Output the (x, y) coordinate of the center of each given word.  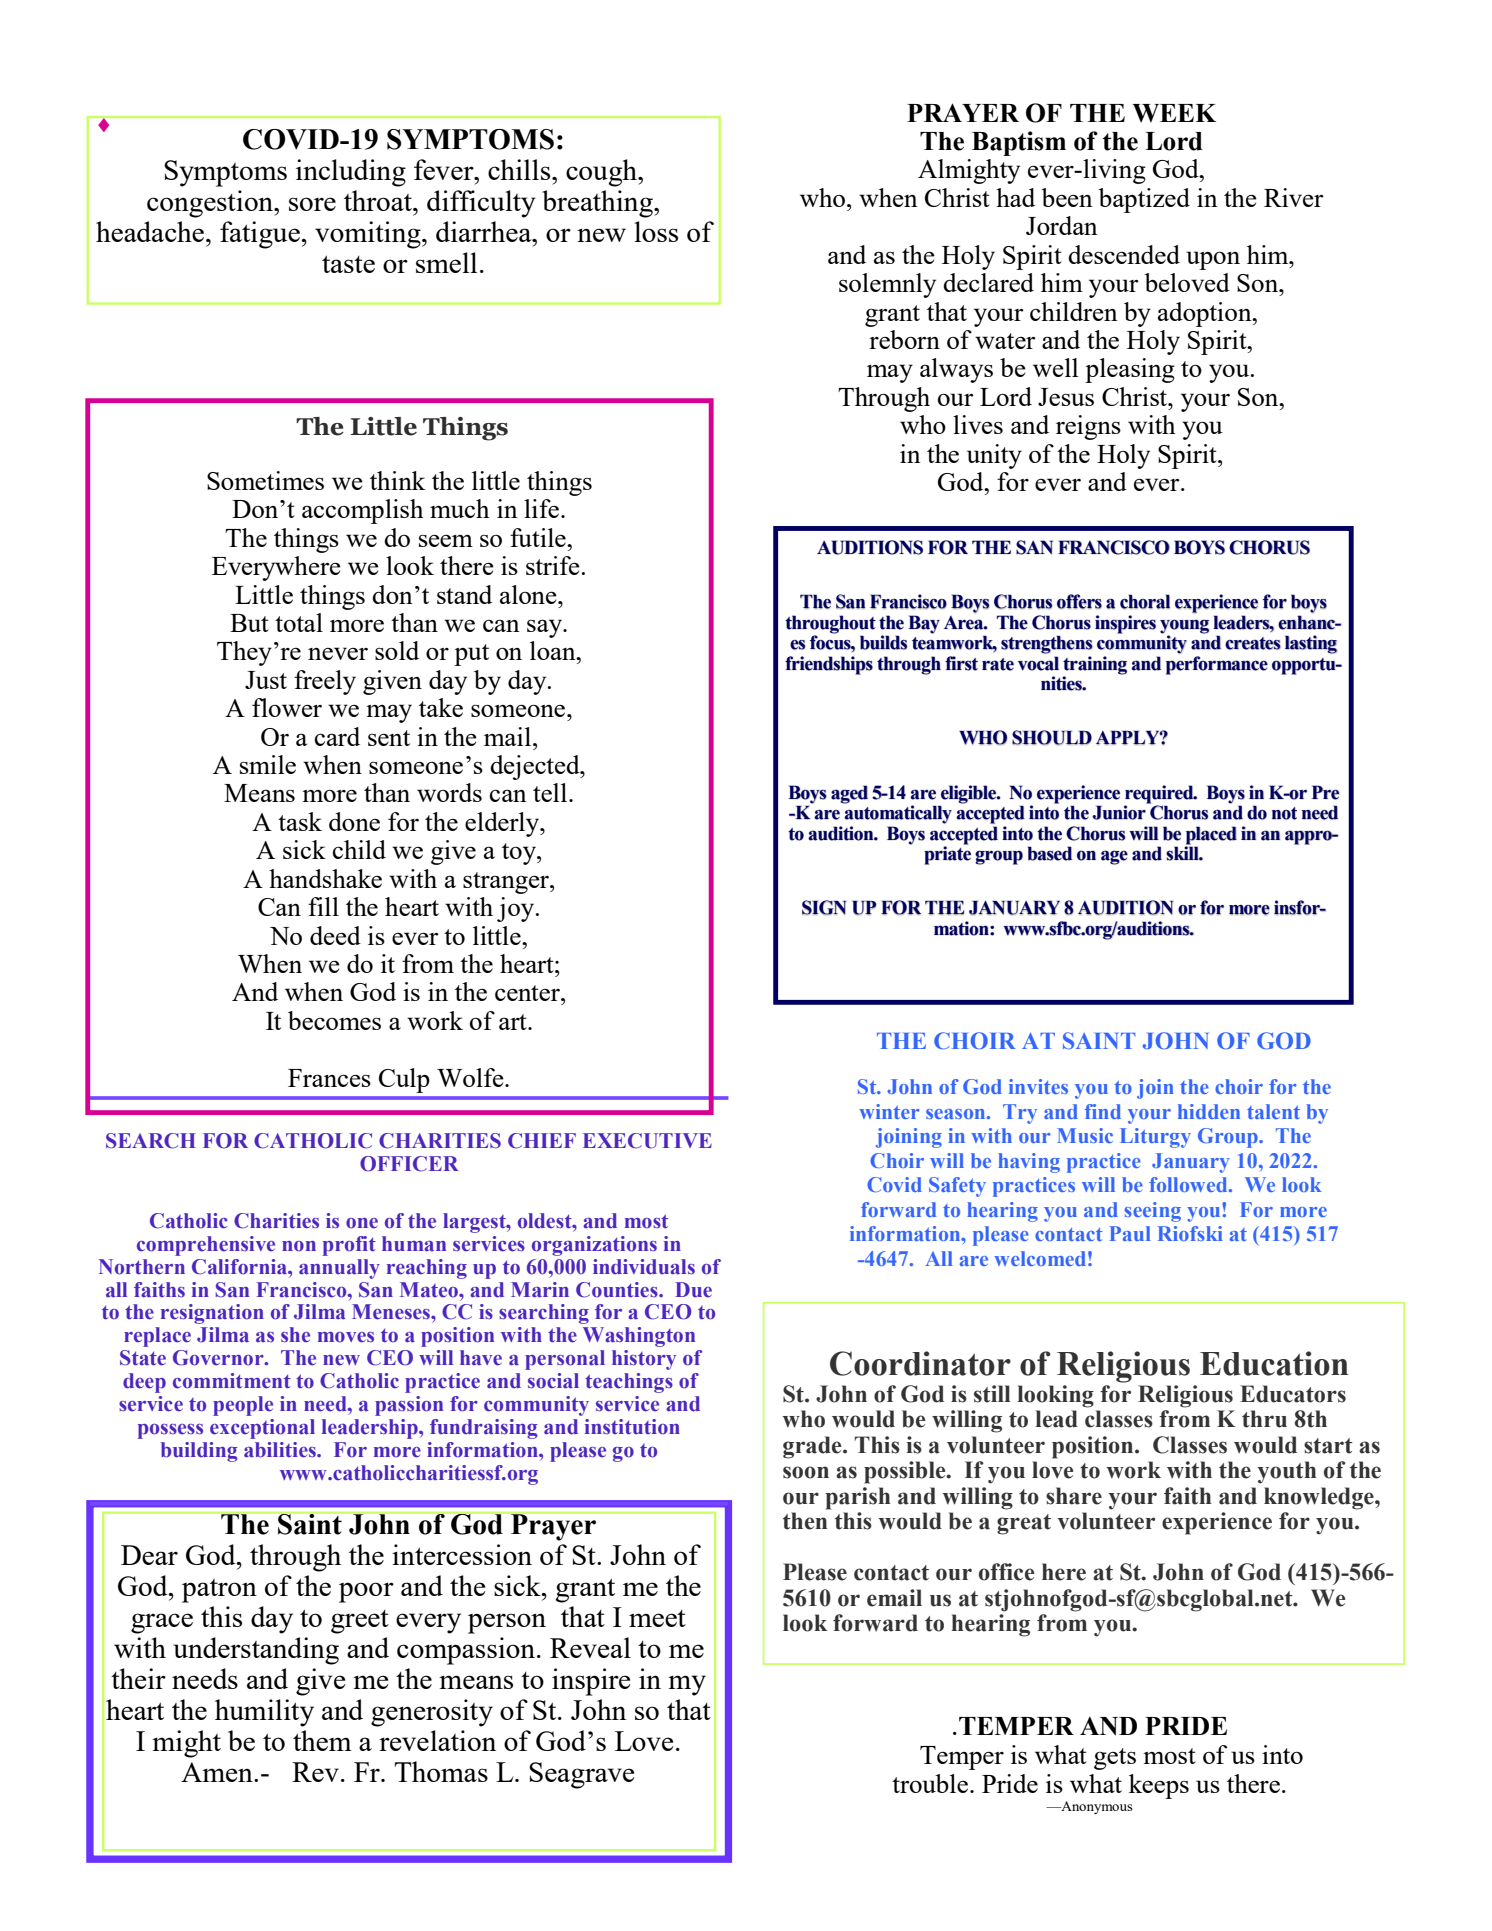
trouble (930, 1783)
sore (312, 204)
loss (656, 231)
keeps (1159, 1786)
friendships (829, 665)
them (322, 1740)
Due (693, 1290)
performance (1217, 665)
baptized (1144, 200)
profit (349, 1246)
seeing (1152, 1212)
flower (287, 707)
